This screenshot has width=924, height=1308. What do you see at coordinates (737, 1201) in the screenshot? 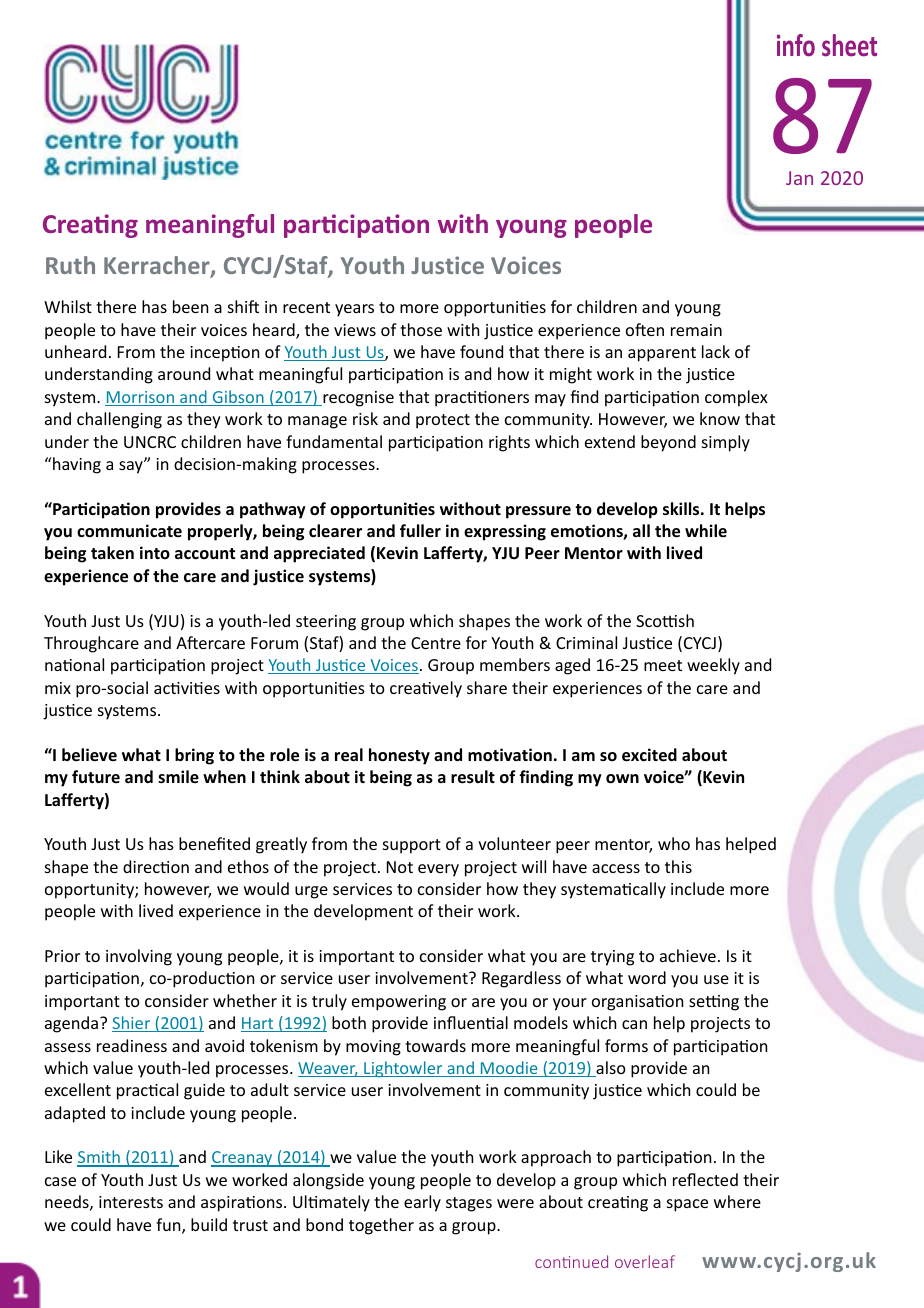
I see `where` at bounding box center [737, 1201].
